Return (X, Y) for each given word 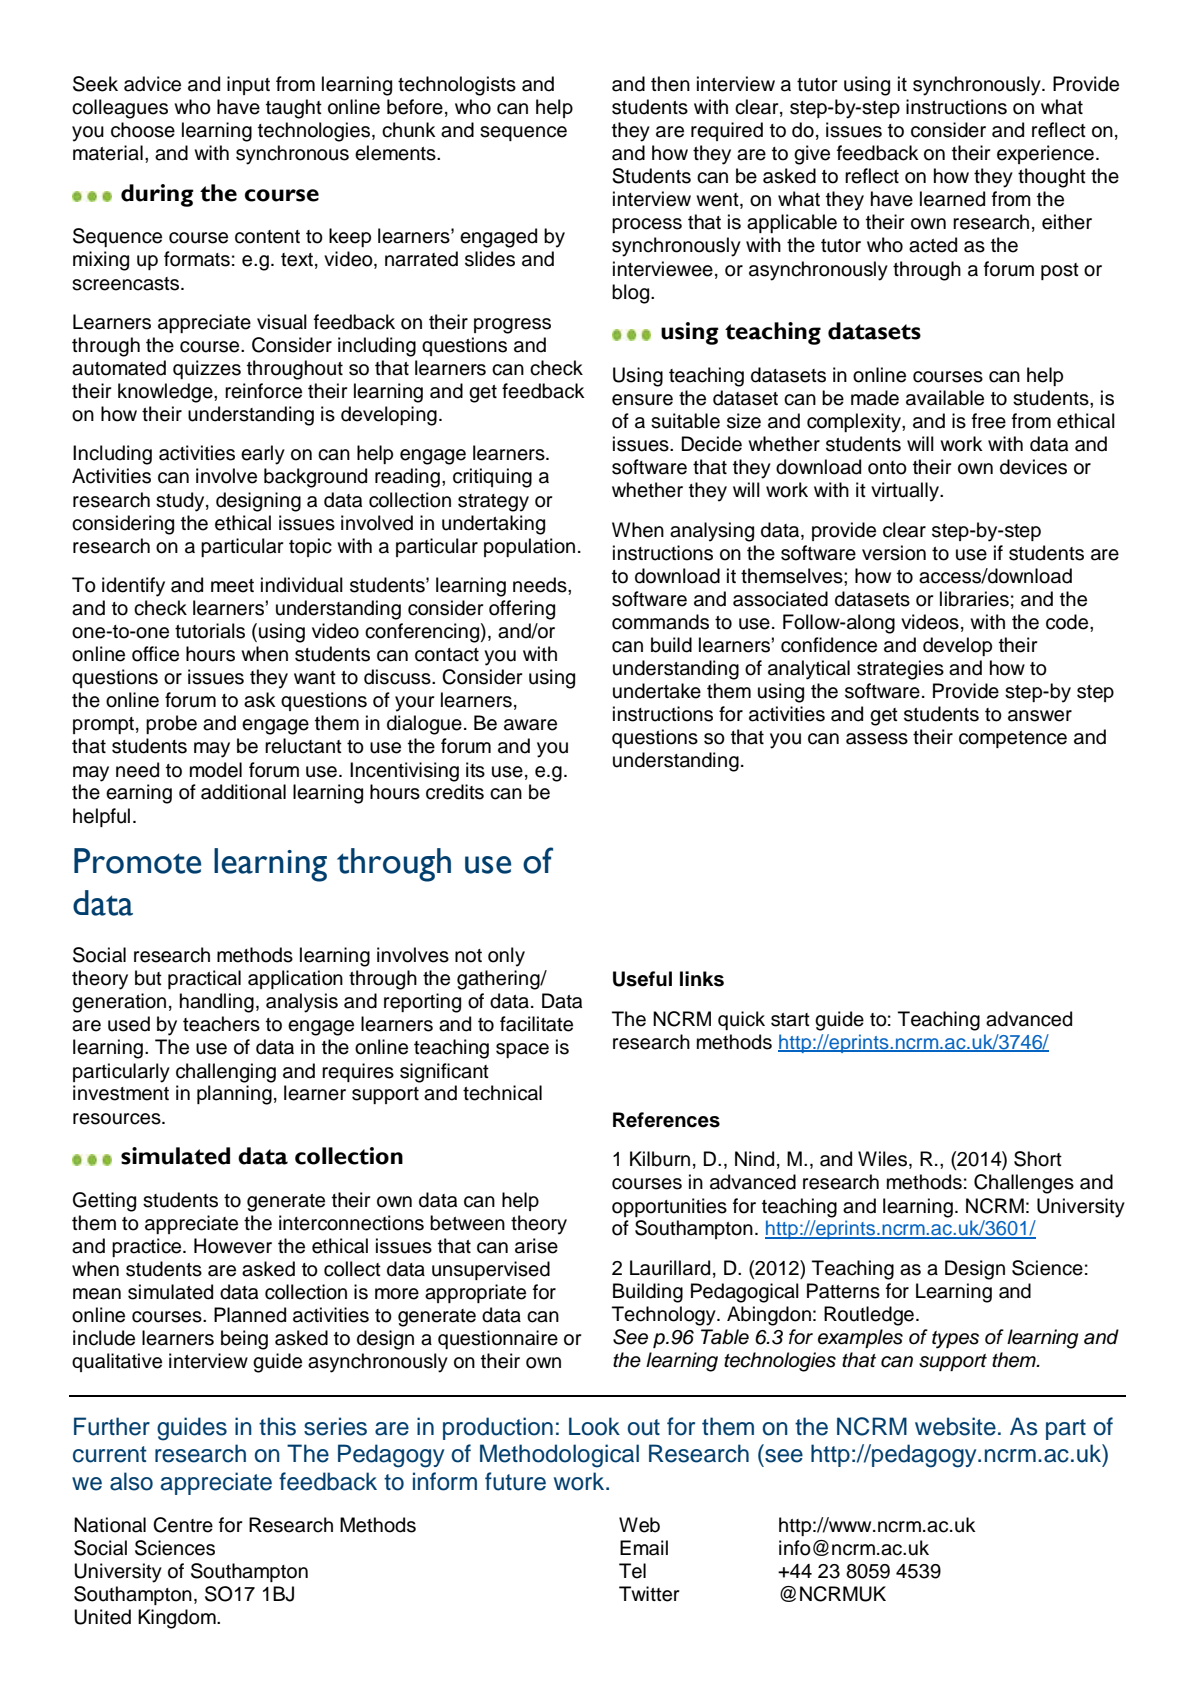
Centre (183, 1525)
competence (1013, 739)
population (529, 547)
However (233, 1246)
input (248, 85)
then (670, 84)
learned (952, 199)
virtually (906, 492)
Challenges (1024, 1184)
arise (536, 1246)
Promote (137, 861)
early (263, 455)
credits (455, 792)
